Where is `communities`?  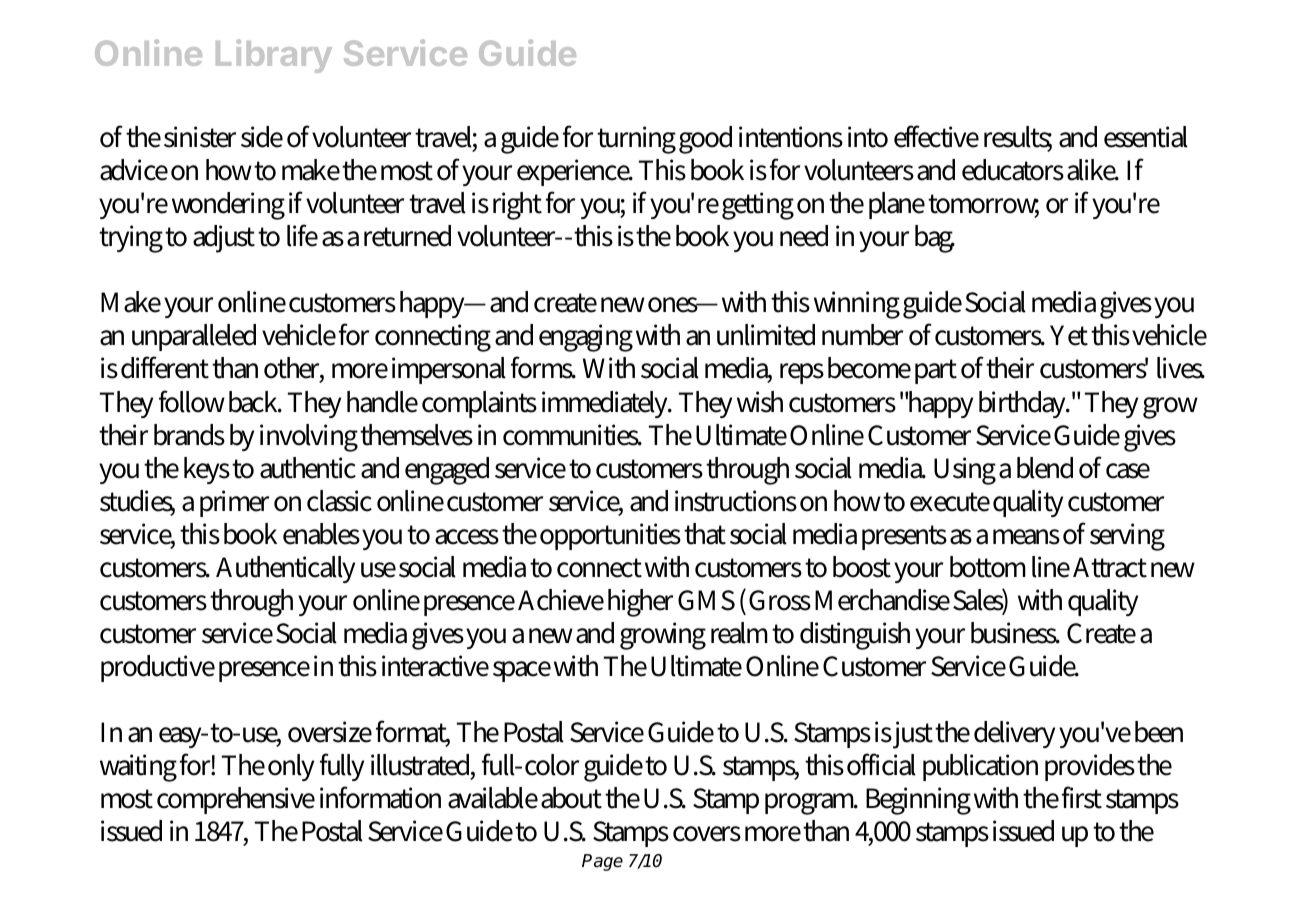
communities is located at coordinates (572, 435).
